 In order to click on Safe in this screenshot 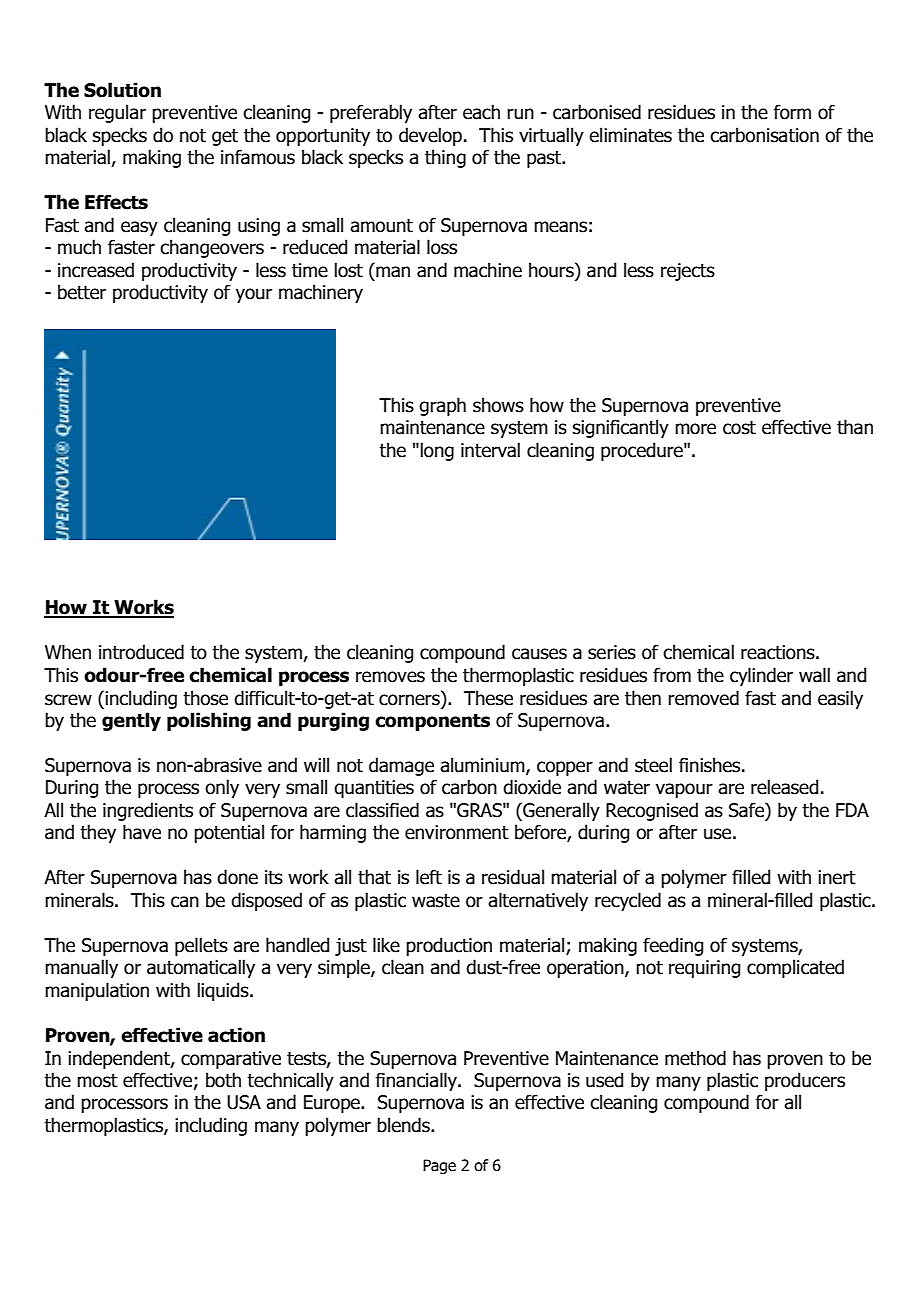, I will do `click(747, 810)`.
